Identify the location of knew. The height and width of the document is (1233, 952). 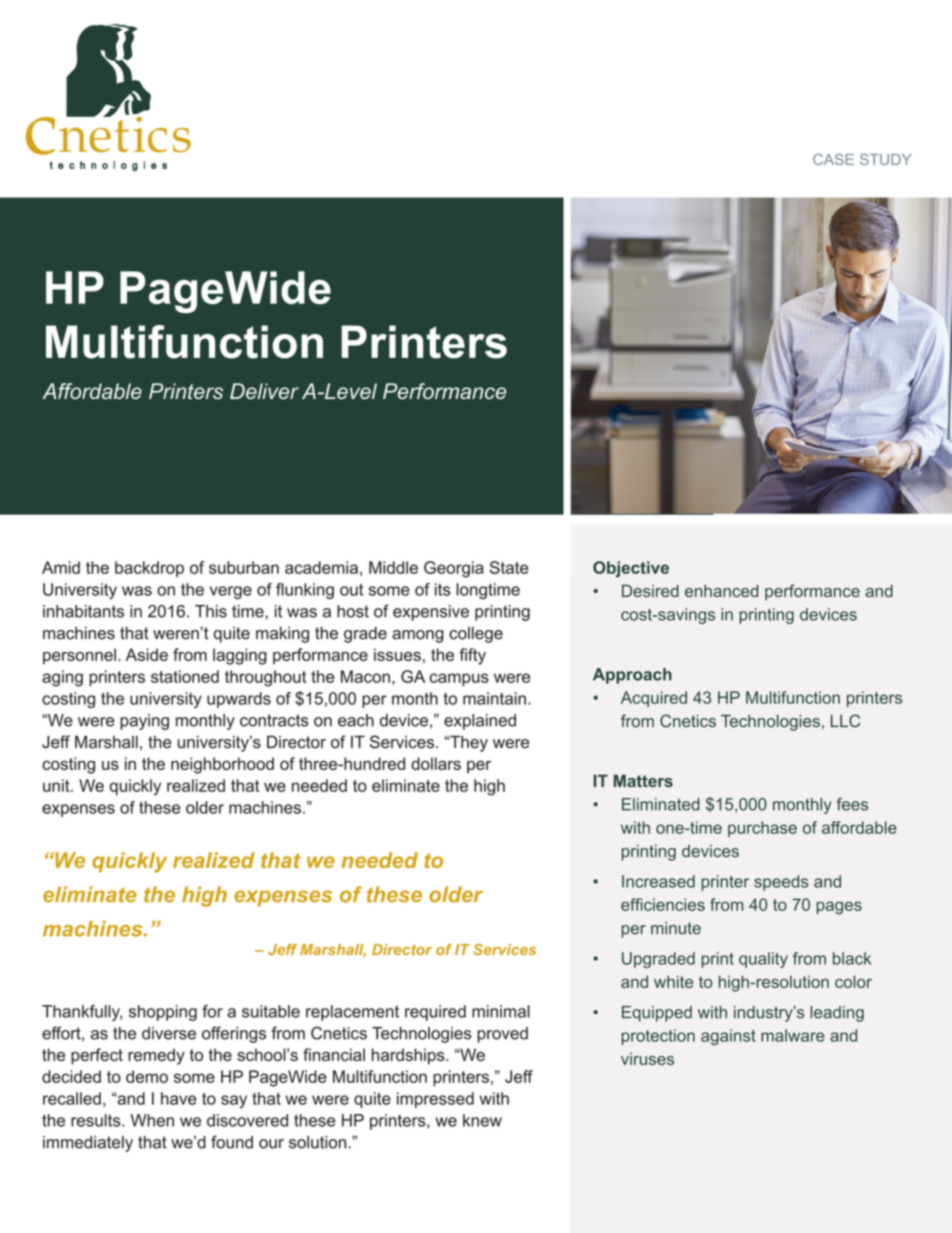
(482, 1120).
